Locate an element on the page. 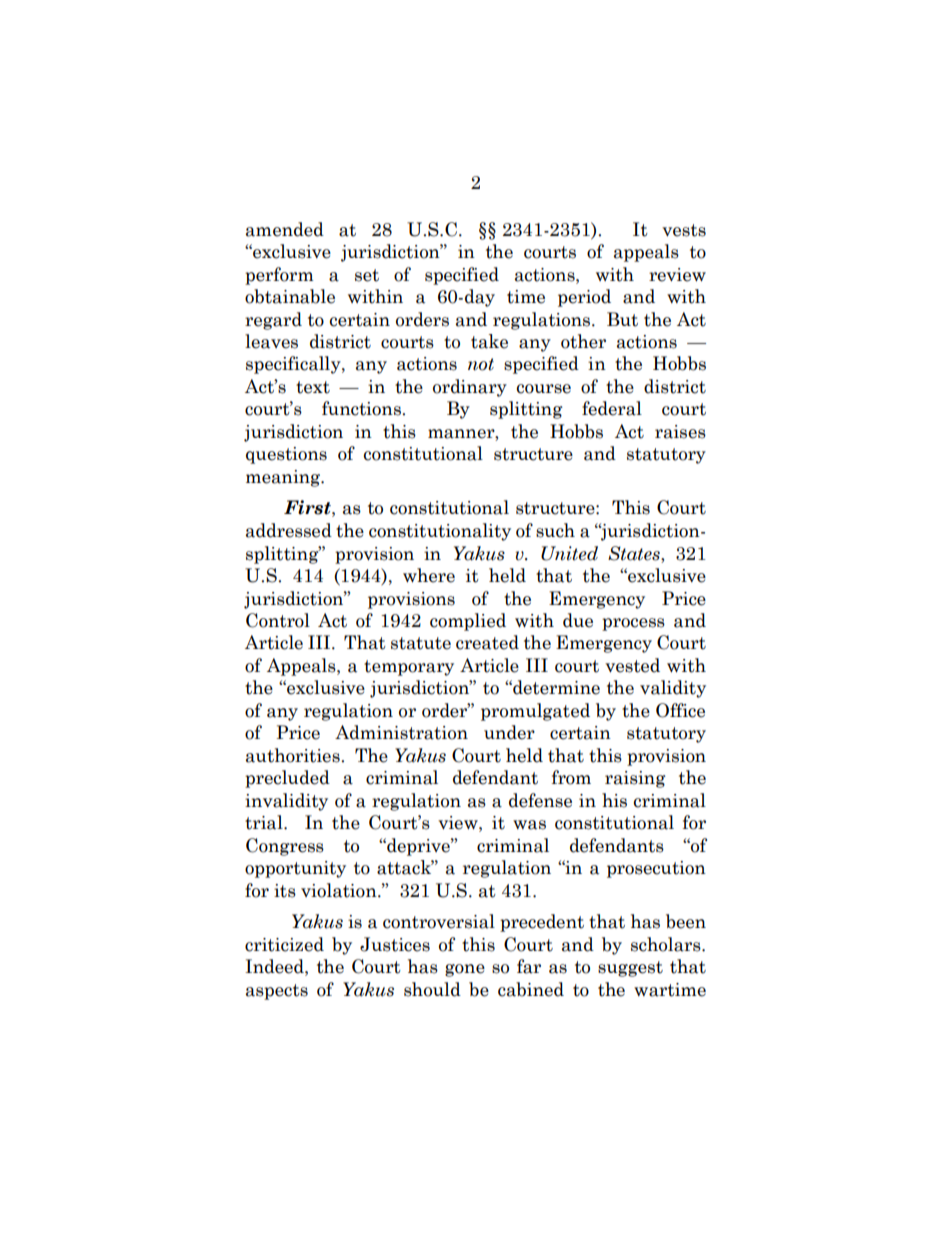 The image size is (952, 1233). created is located at coordinates (487, 642).
